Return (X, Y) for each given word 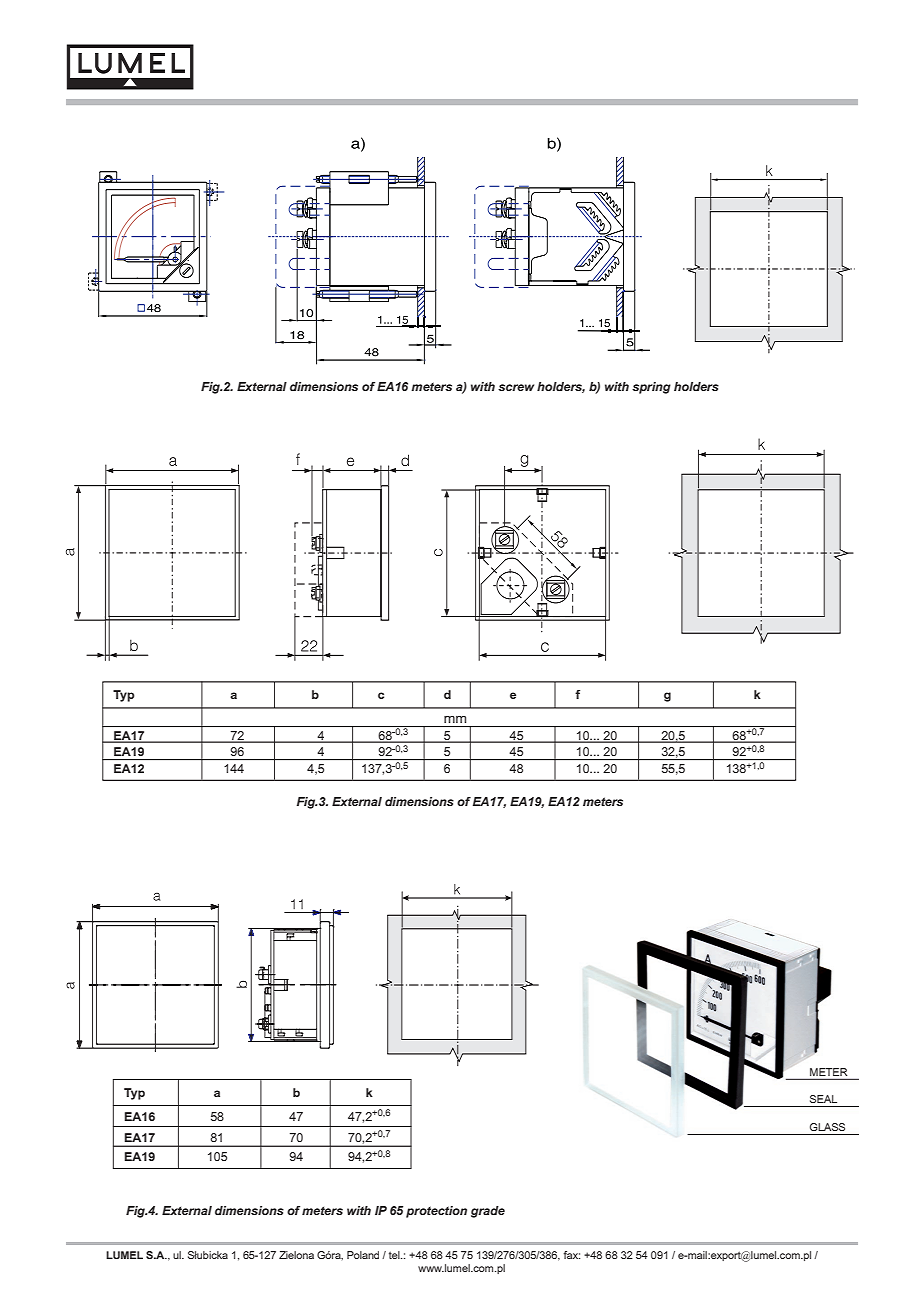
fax (572, 1255)
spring (651, 388)
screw (516, 387)
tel (395, 1255)
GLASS (827, 1127)
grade (488, 1212)
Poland (363, 1255)
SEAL (823, 1099)
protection (436, 1212)
